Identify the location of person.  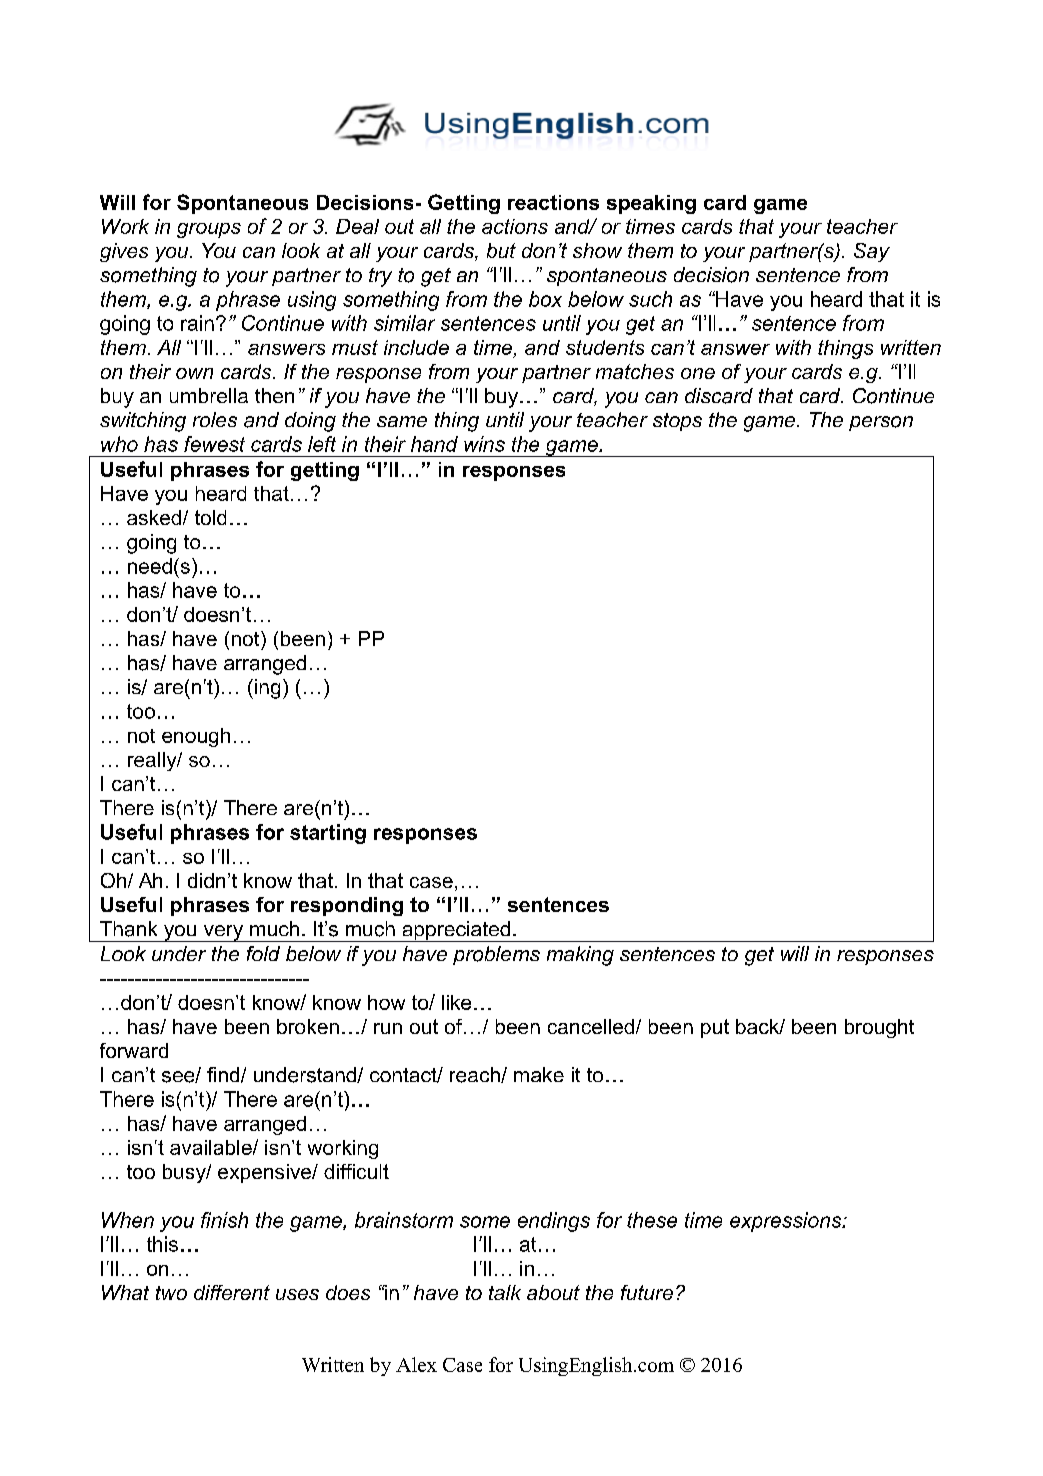
(881, 423).
